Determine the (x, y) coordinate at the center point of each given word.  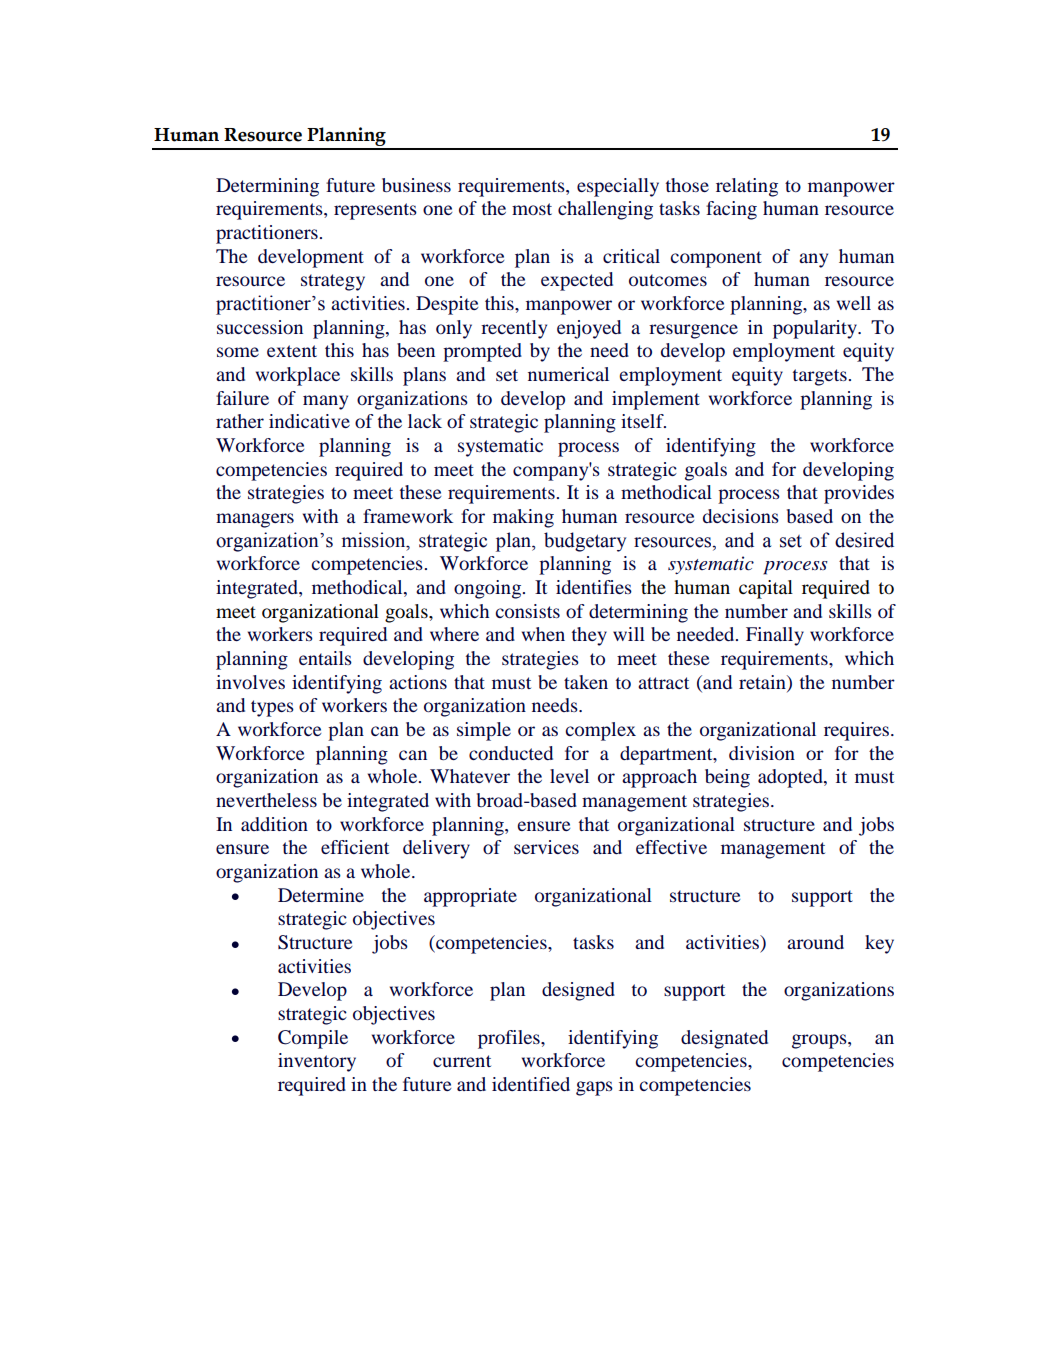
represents (375, 211)
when (543, 634)
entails (325, 658)
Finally (775, 636)
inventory (317, 1062)
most (532, 209)
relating (747, 187)
